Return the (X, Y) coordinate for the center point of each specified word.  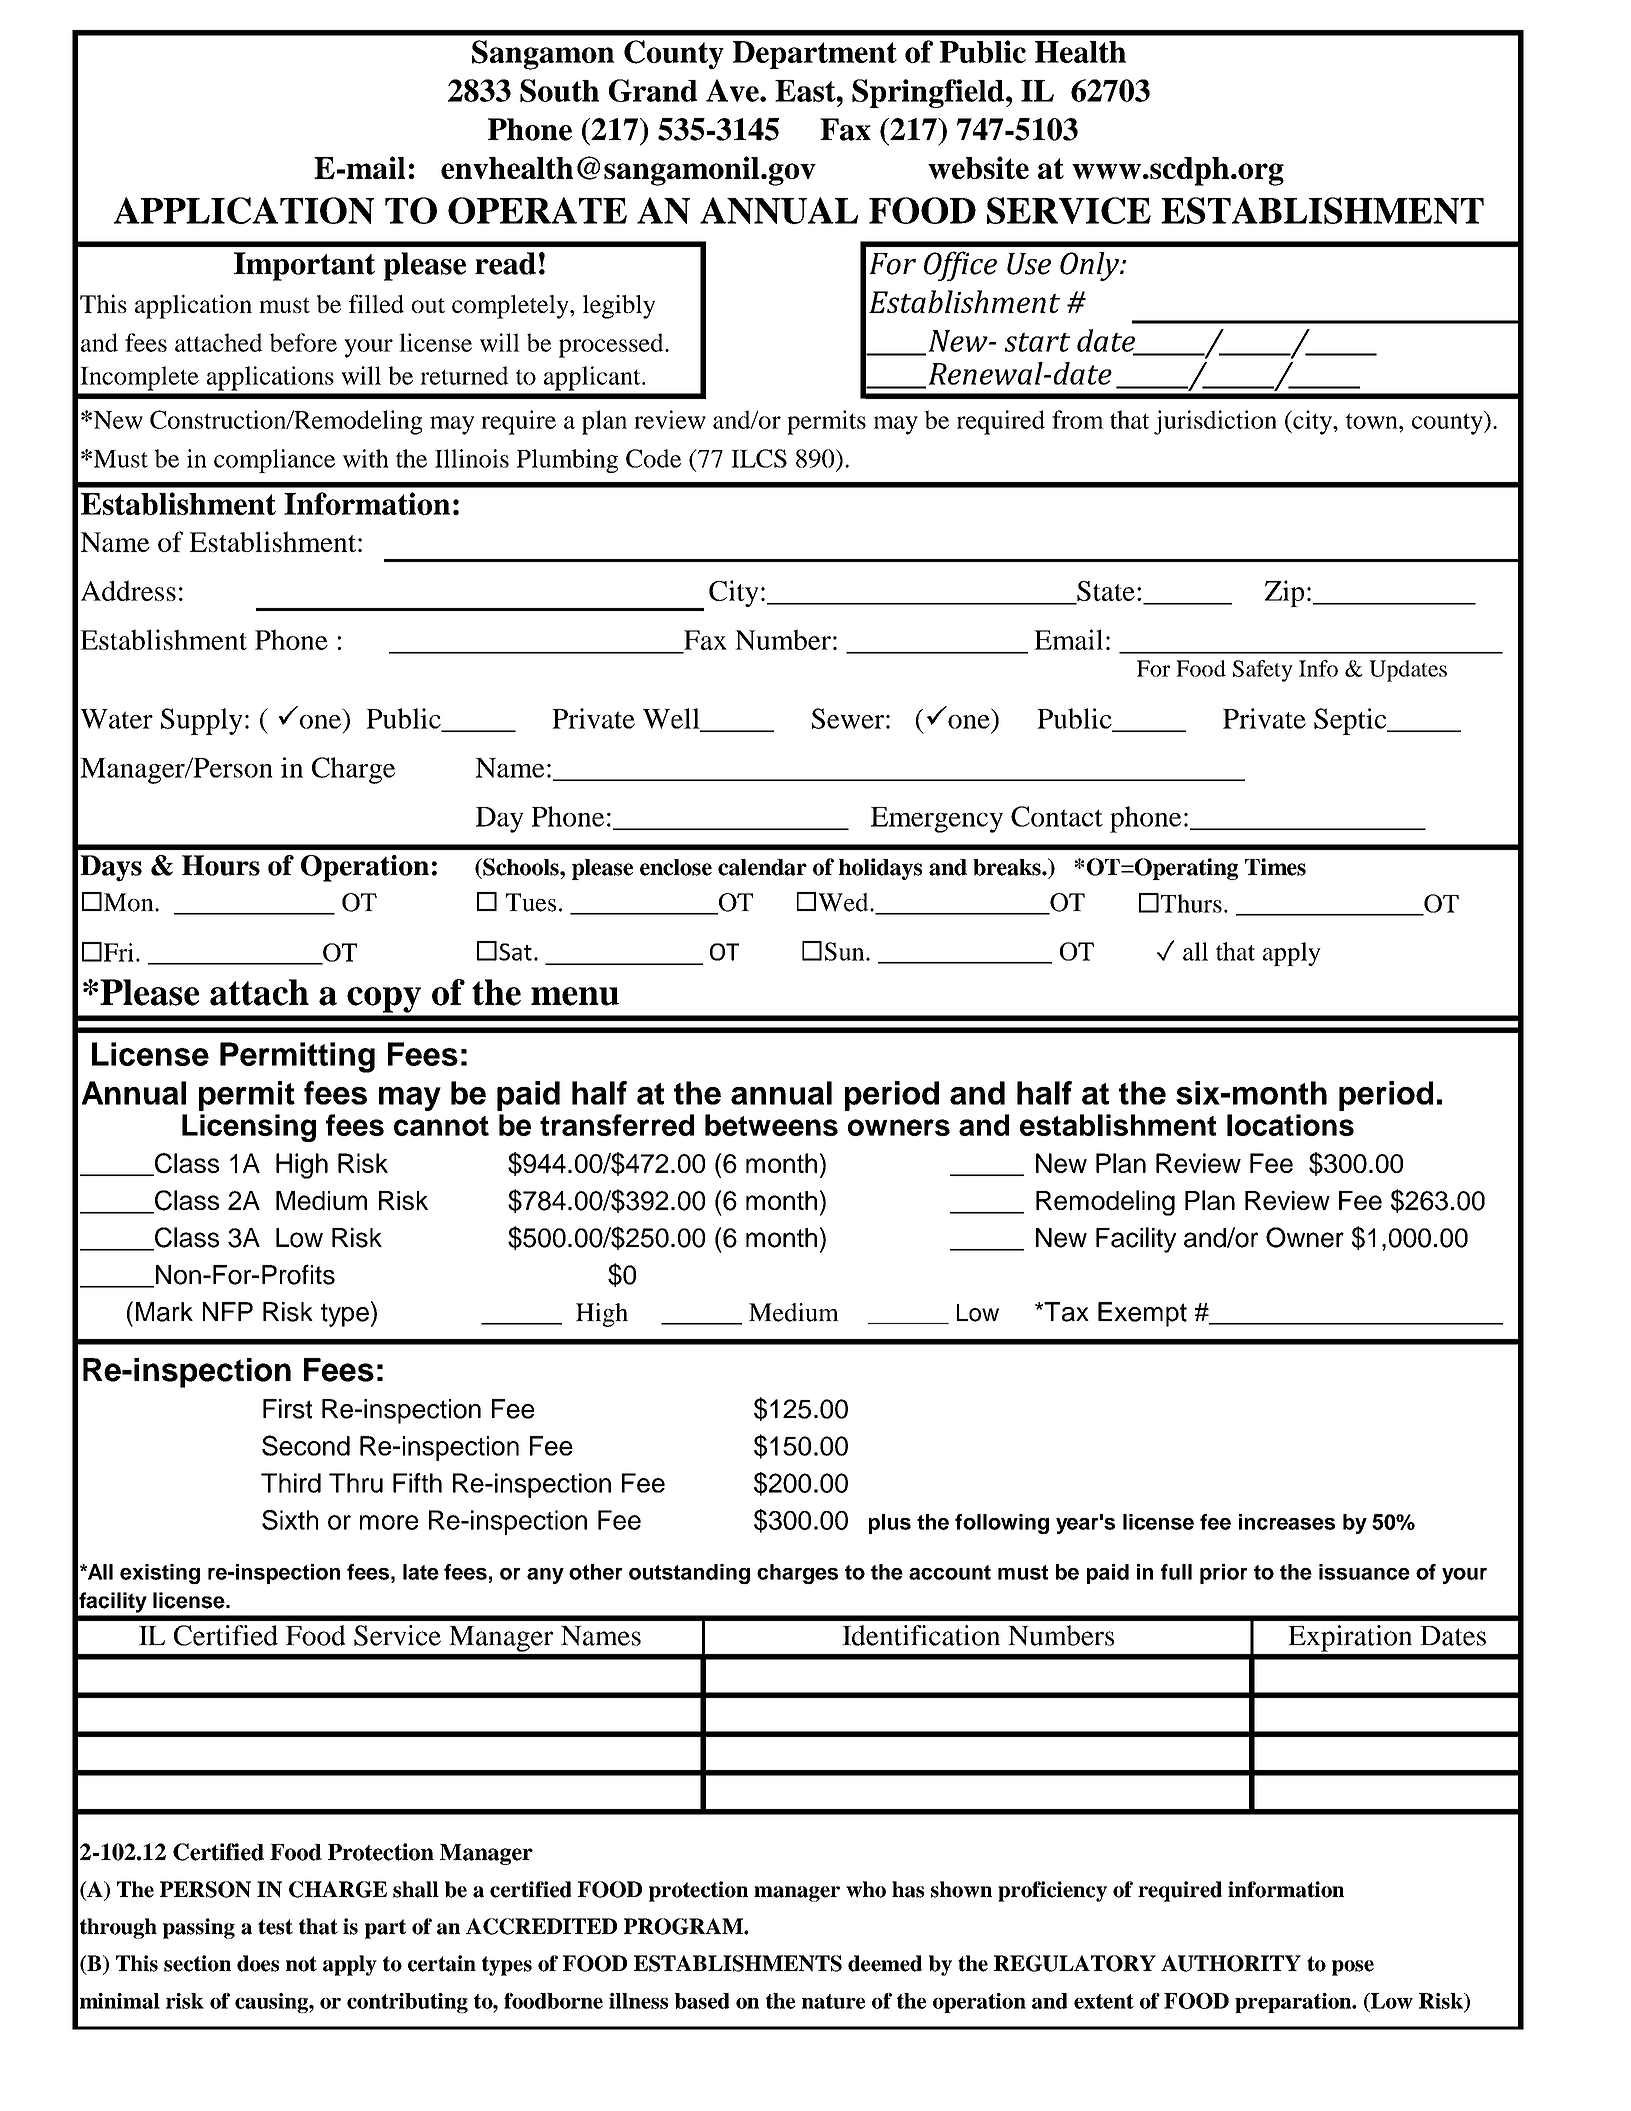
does (258, 1963)
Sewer (848, 718)
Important (304, 266)
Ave (733, 90)
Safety (1263, 671)
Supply (202, 721)
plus (890, 1524)
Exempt (1142, 1314)
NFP (228, 1311)
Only (1091, 266)
